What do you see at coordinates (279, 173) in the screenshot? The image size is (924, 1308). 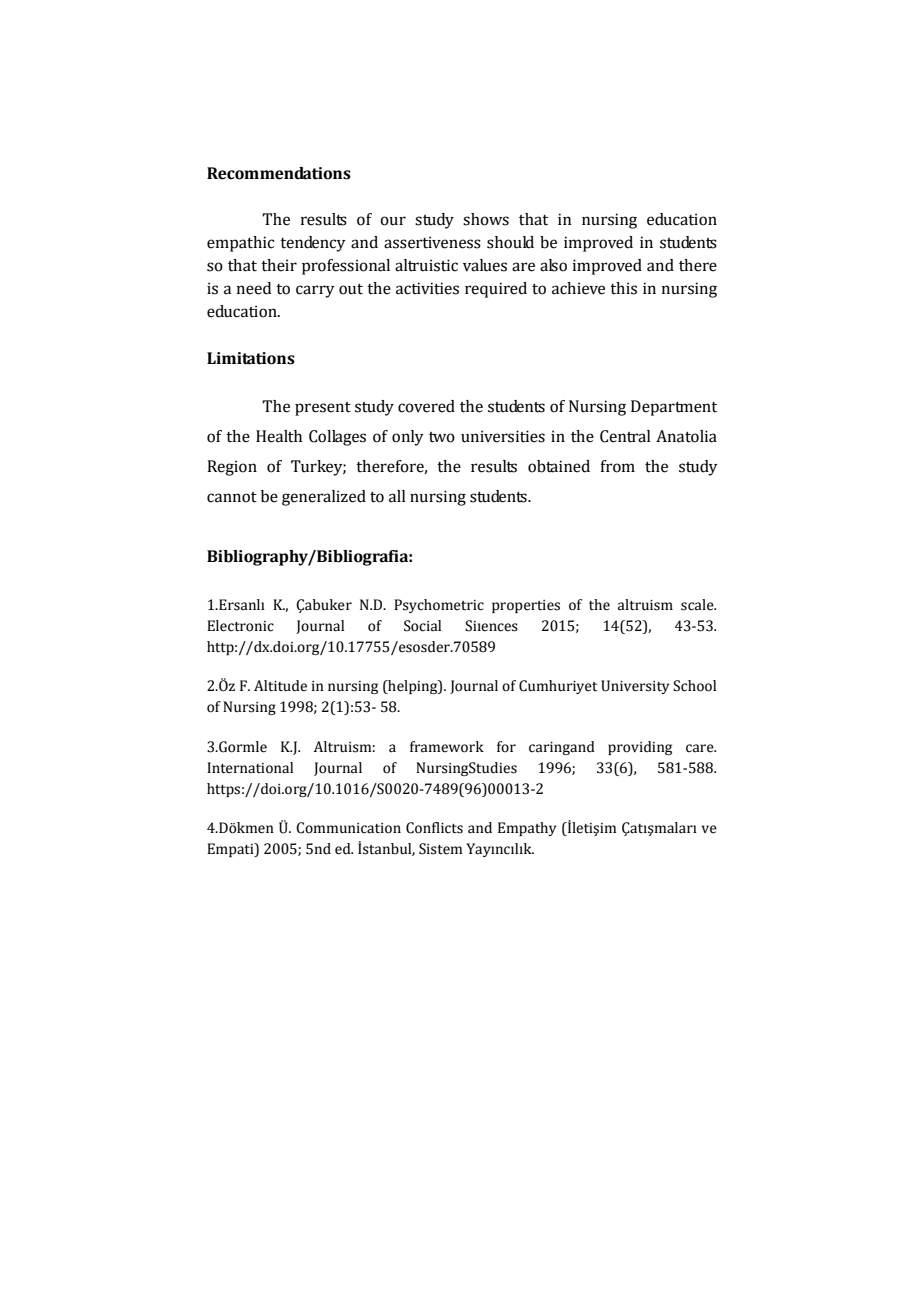 I see `Recommendations` at bounding box center [279, 173].
